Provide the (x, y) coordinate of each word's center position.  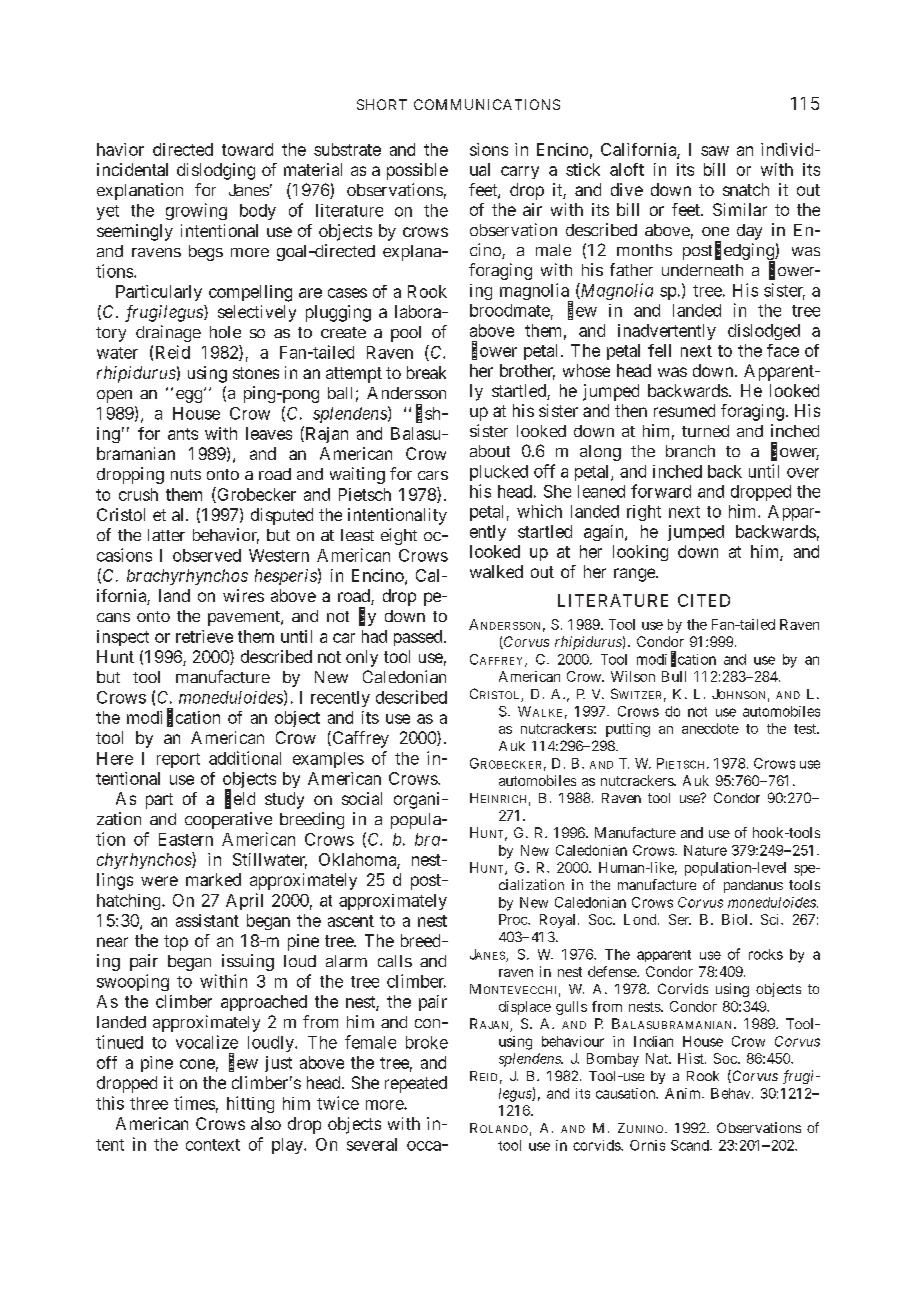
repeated (416, 1084)
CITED (704, 600)
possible (417, 171)
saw (715, 151)
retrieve (204, 636)
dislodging (216, 171)
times (194, 1103)
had (374, 636)
